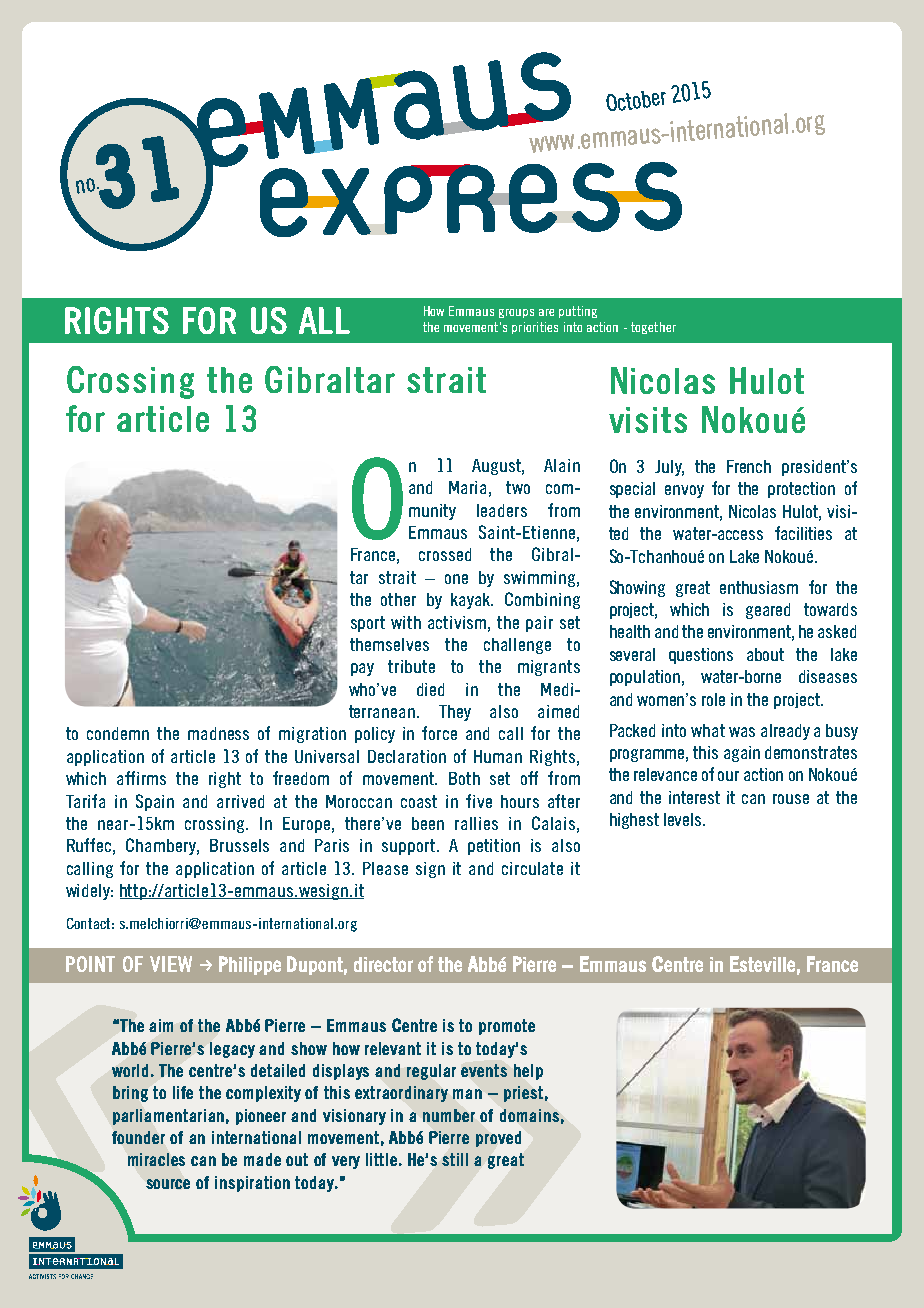 Image resolution: width=924 pixels, height=1308 pixels. Describe the element at coordinates (653, 328) in the screenshot. I see `together` at that location.
